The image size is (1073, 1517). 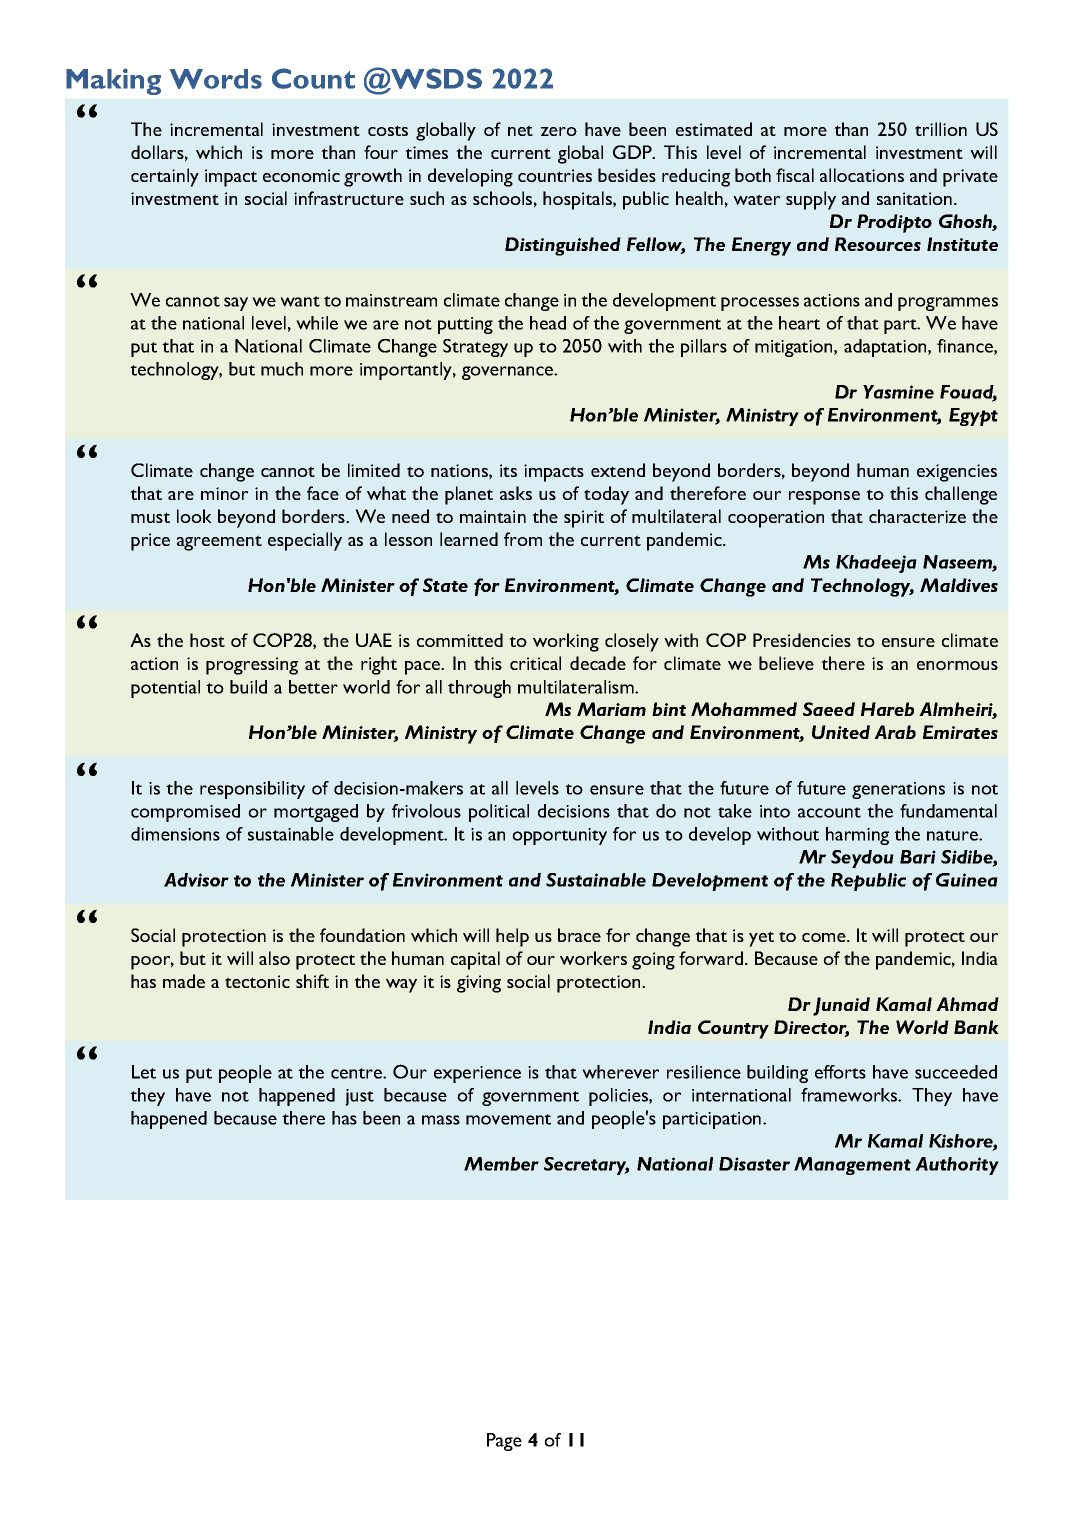 What do you see at coordinates (144, 1072) in the screenshot?
I see `Let` at bounding box center [144, 1072].
